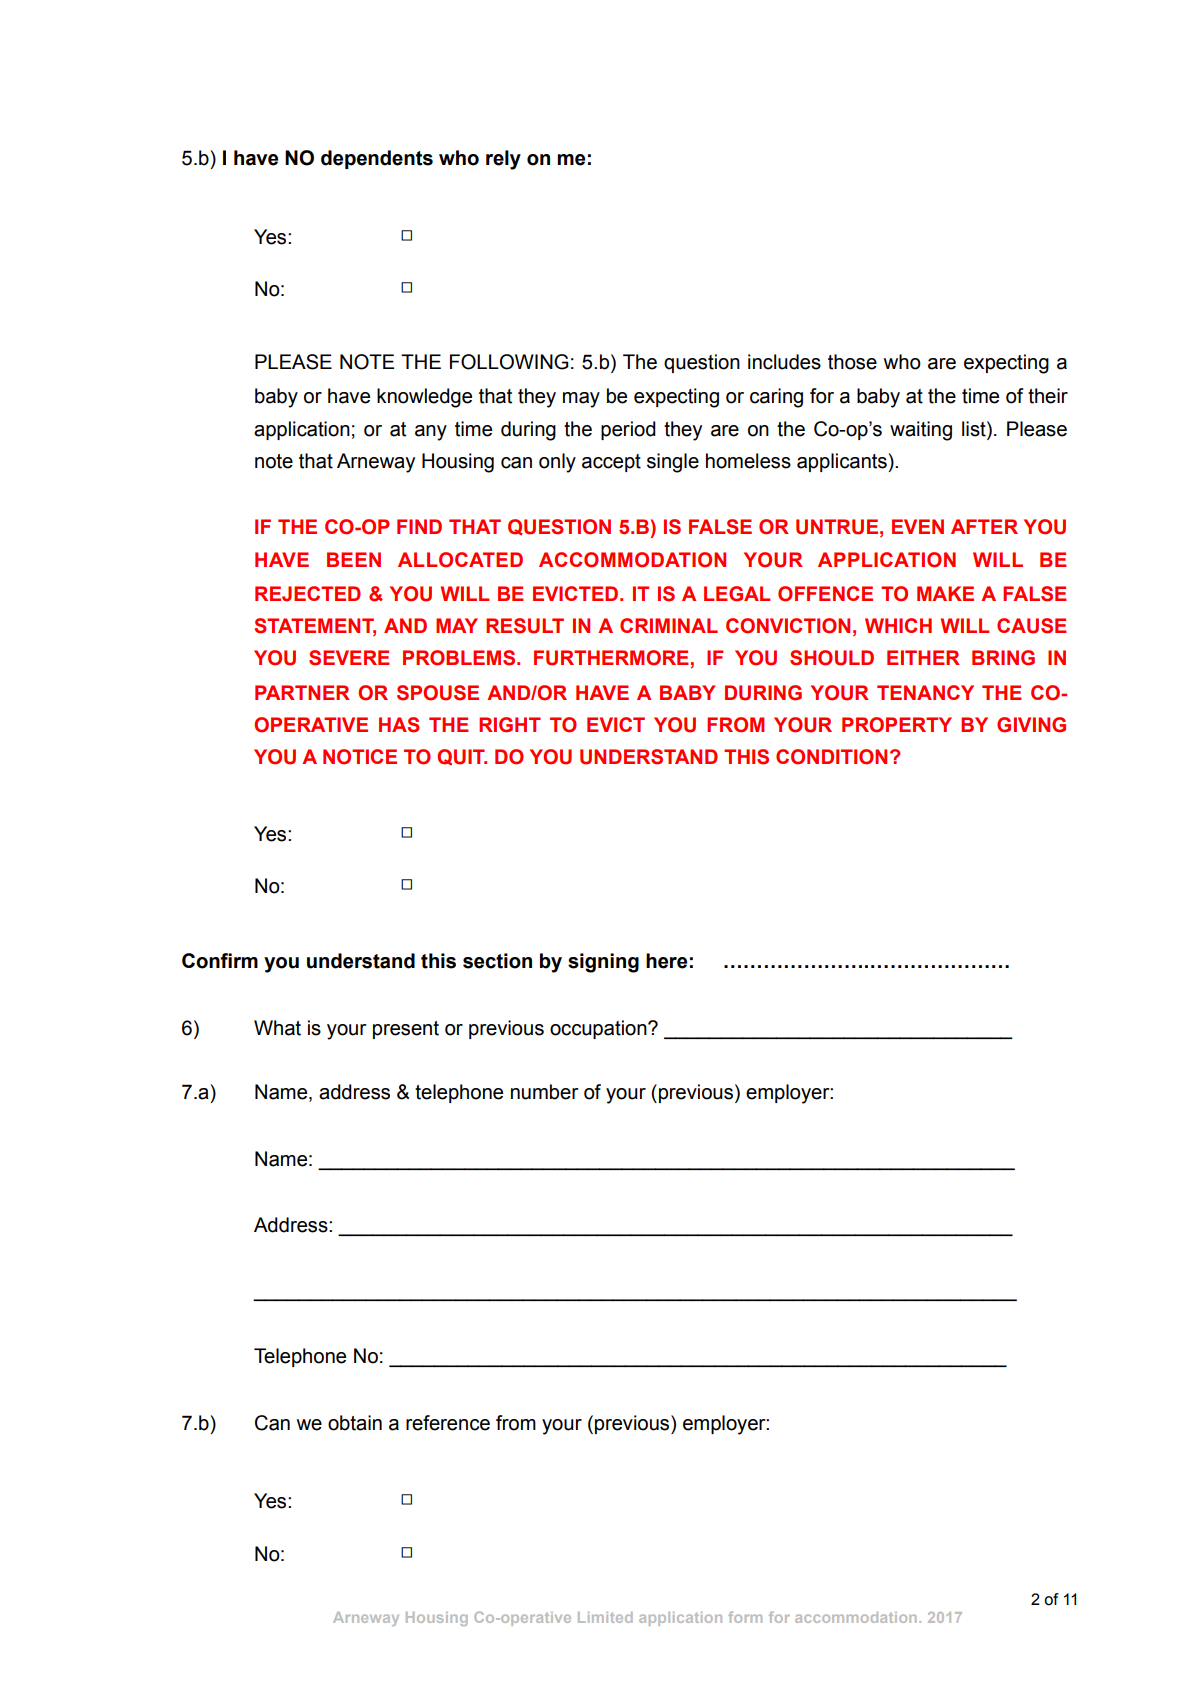 The height and width of the image is (1698, 1200). What do you see at coordinates (355, 1423) in the image?
I see `obtain` at bounding box center [355, 1423].
